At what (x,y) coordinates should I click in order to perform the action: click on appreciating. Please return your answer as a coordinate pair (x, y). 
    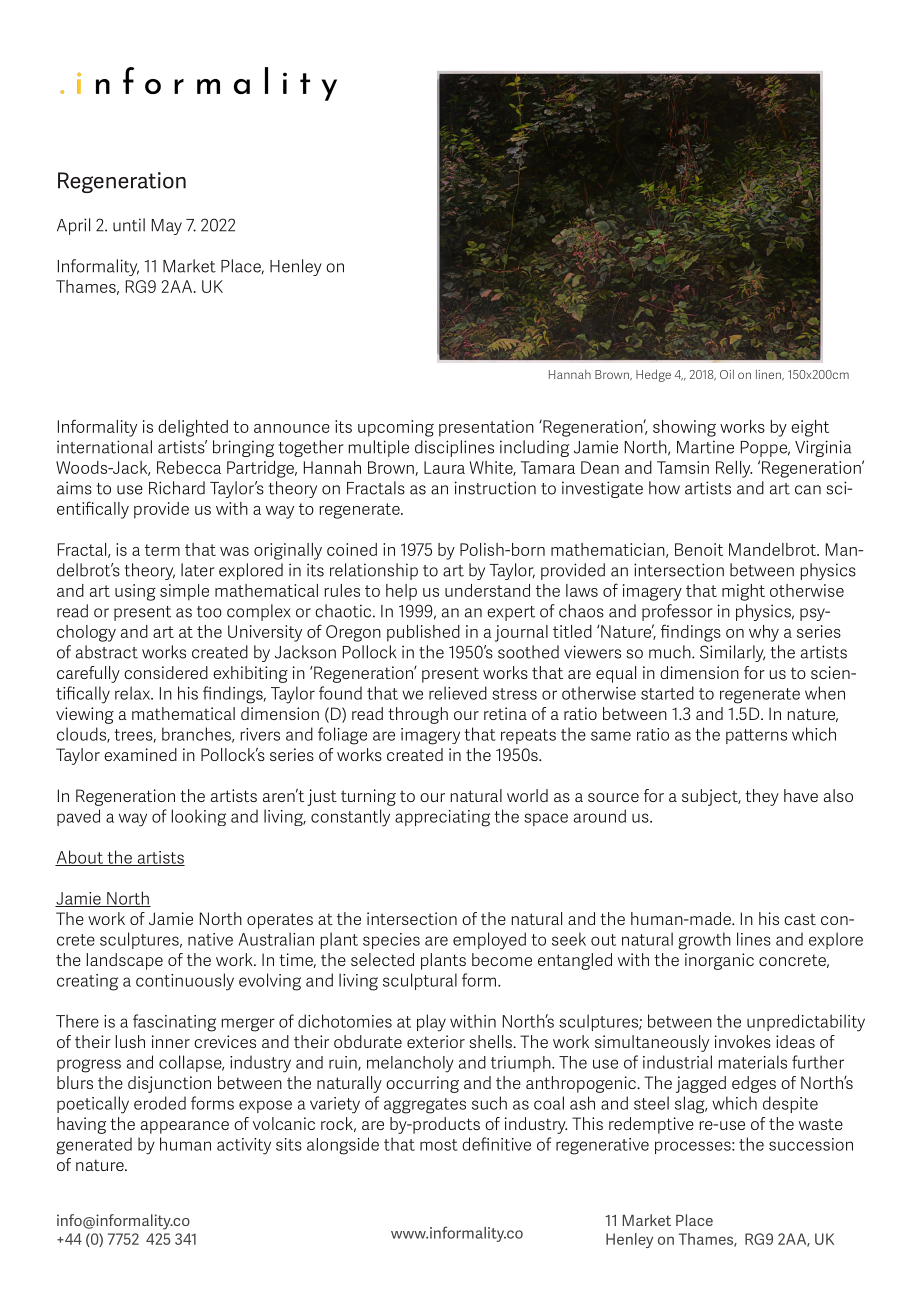
    Looking at the image, I should click on (442, 818).
